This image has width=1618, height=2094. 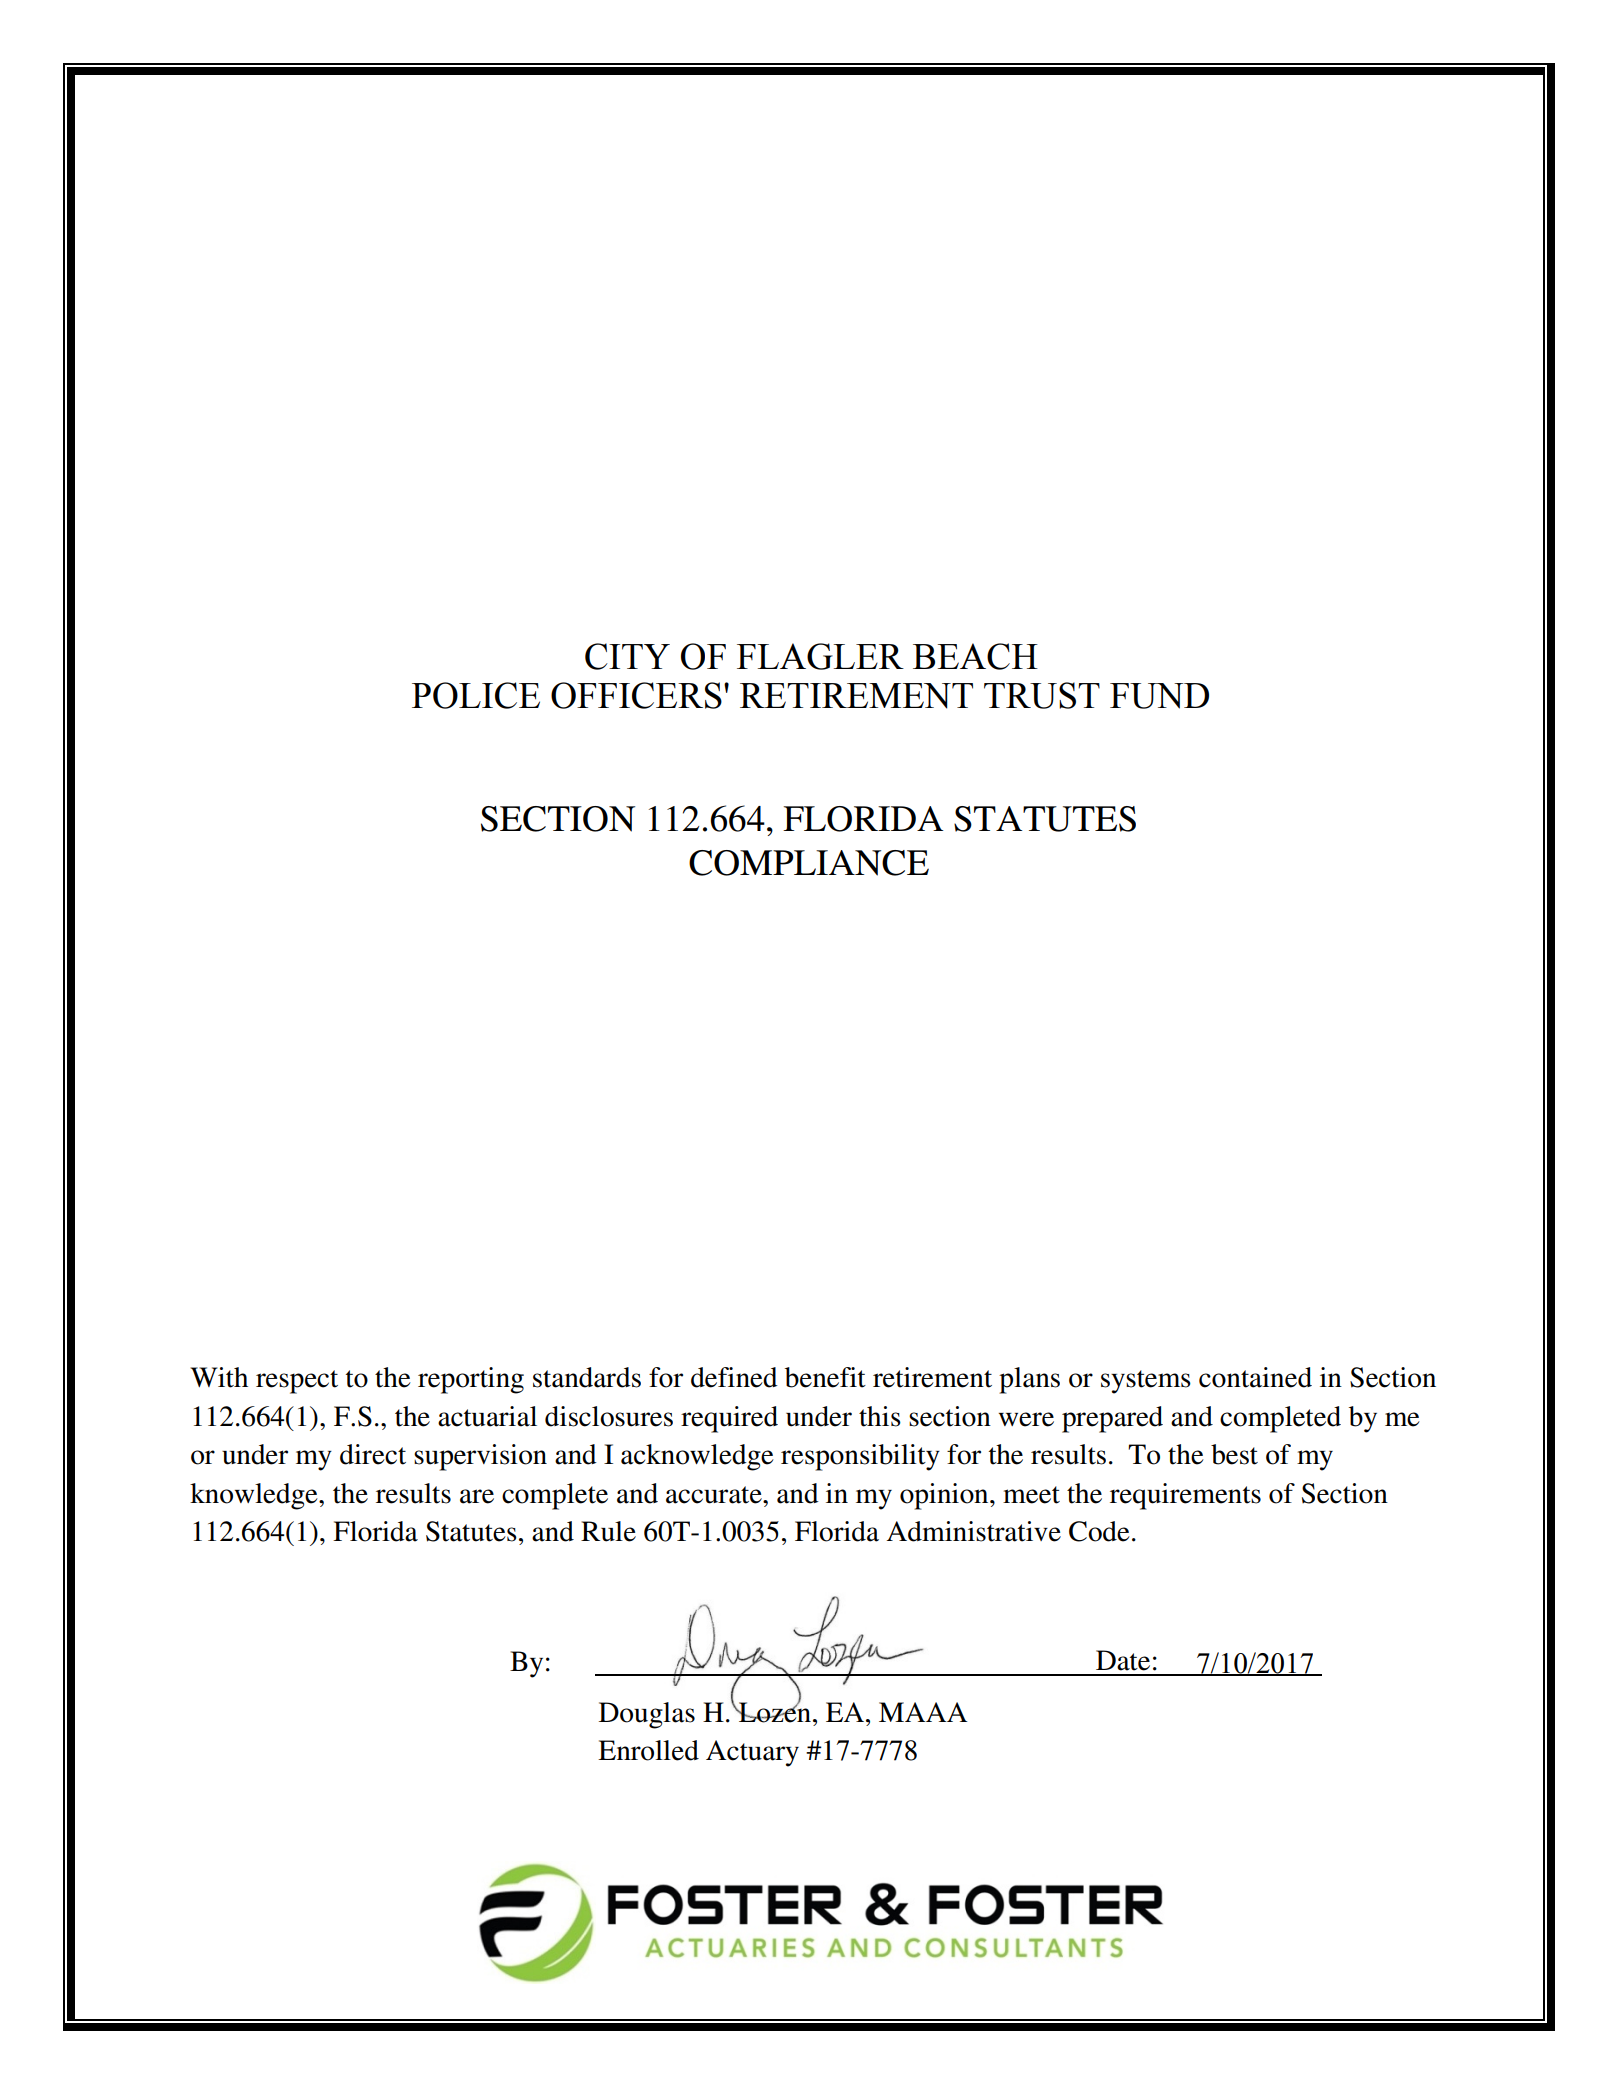 I want to click on Actuary, so click(x=752, y=1753).
